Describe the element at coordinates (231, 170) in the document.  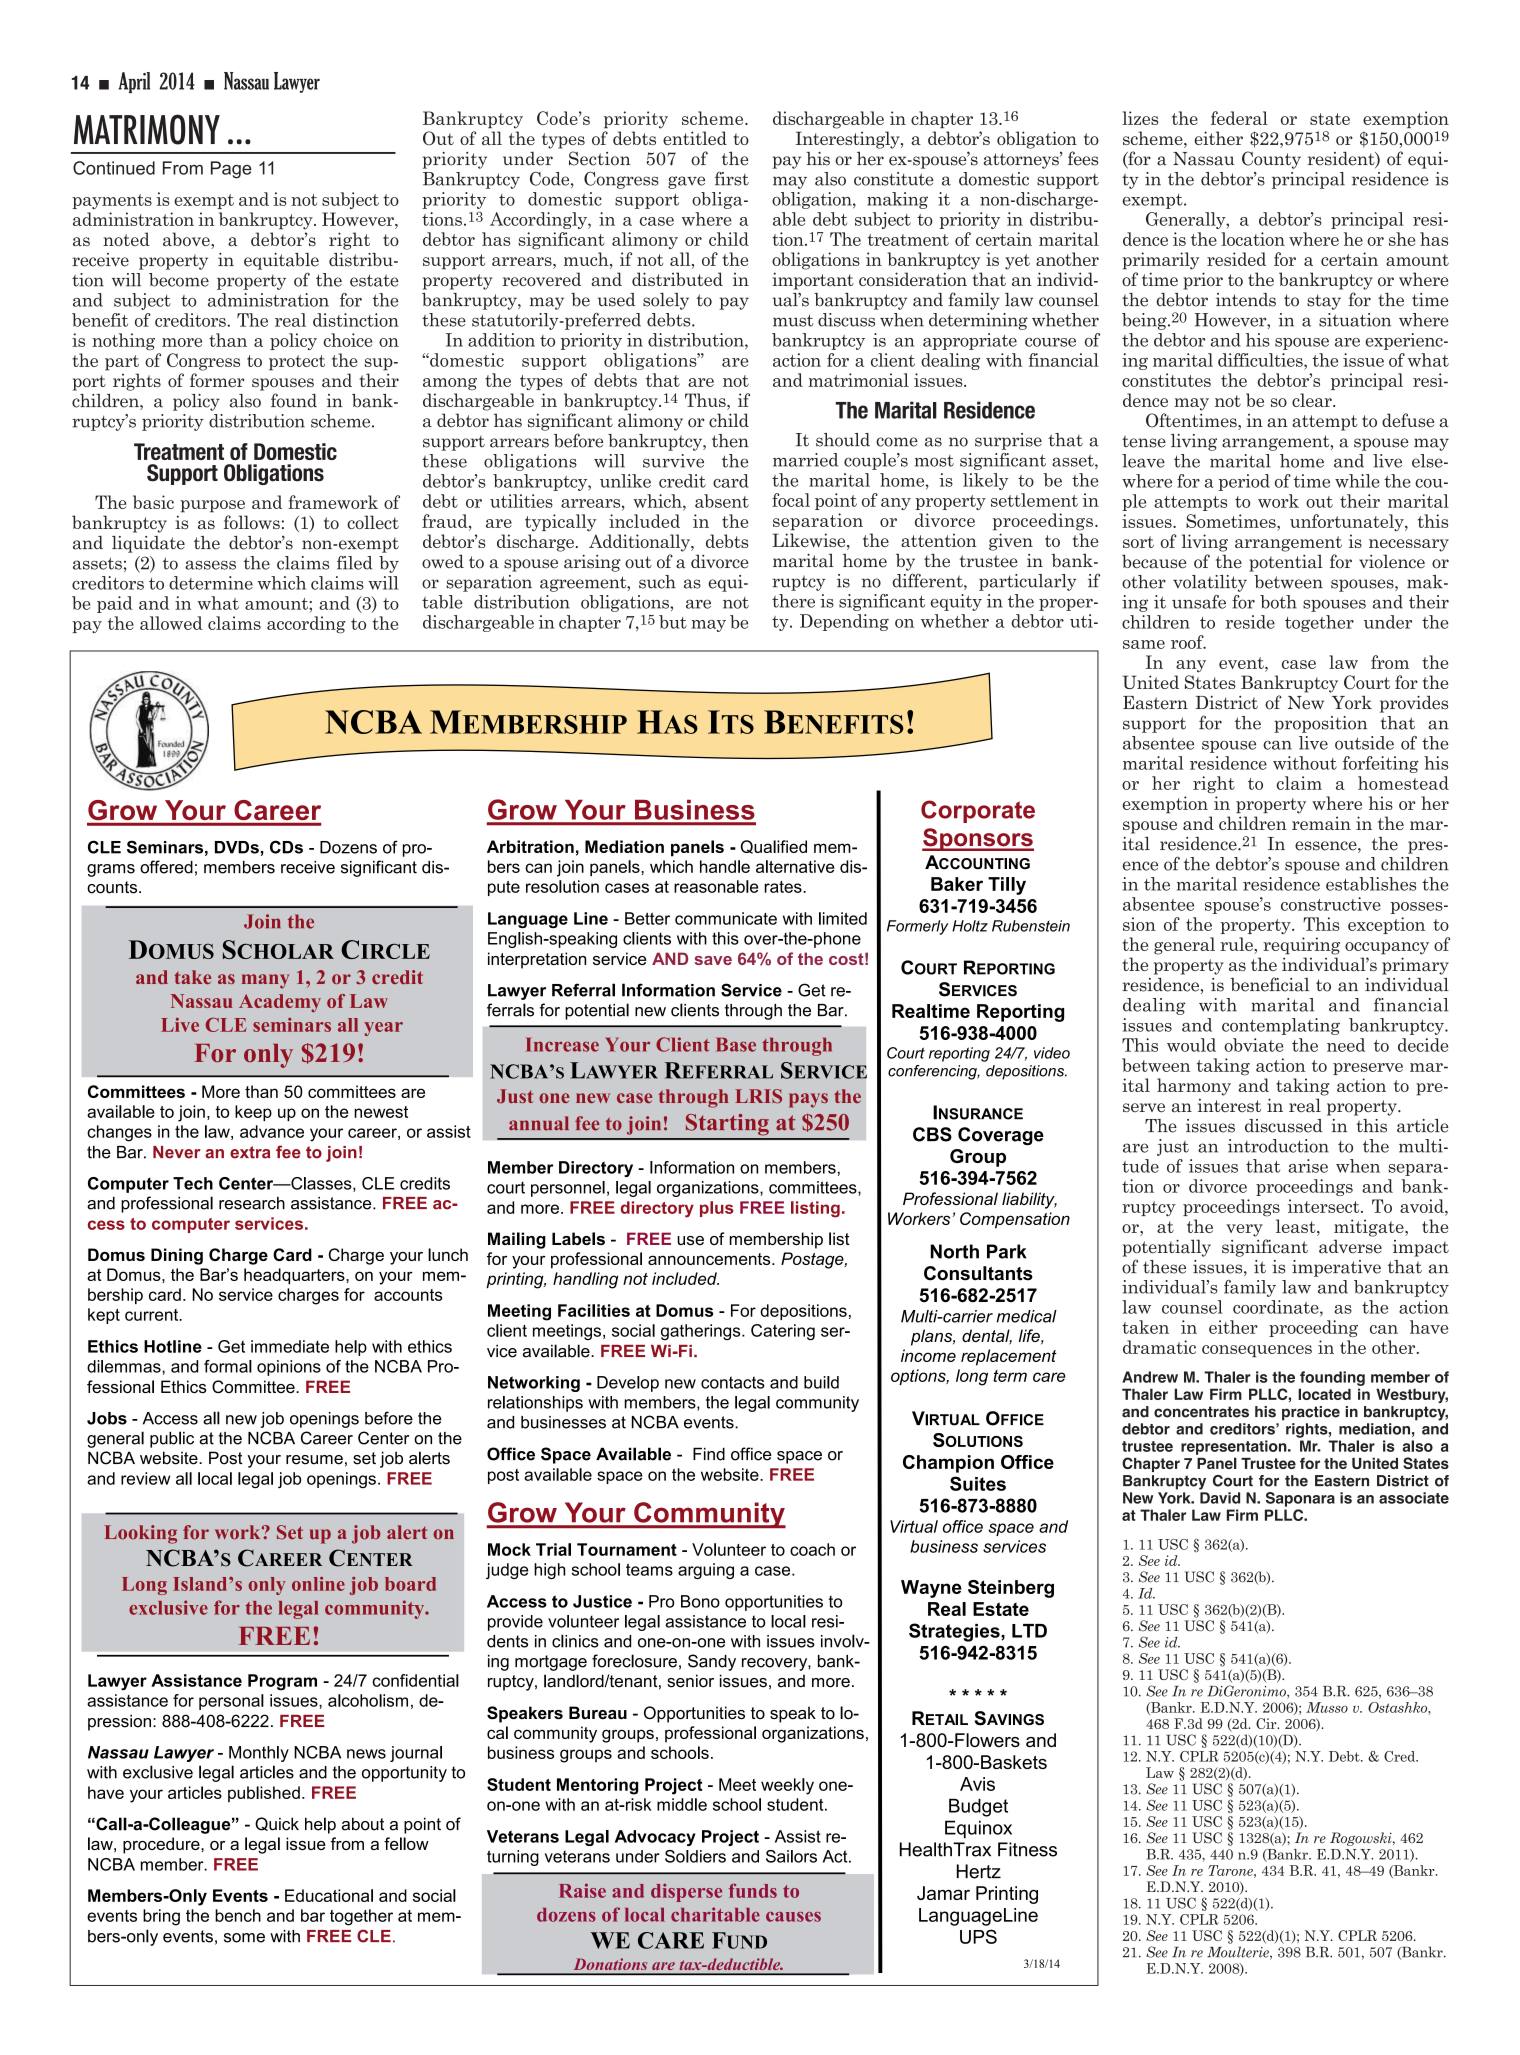
I see `Page` at that location.
